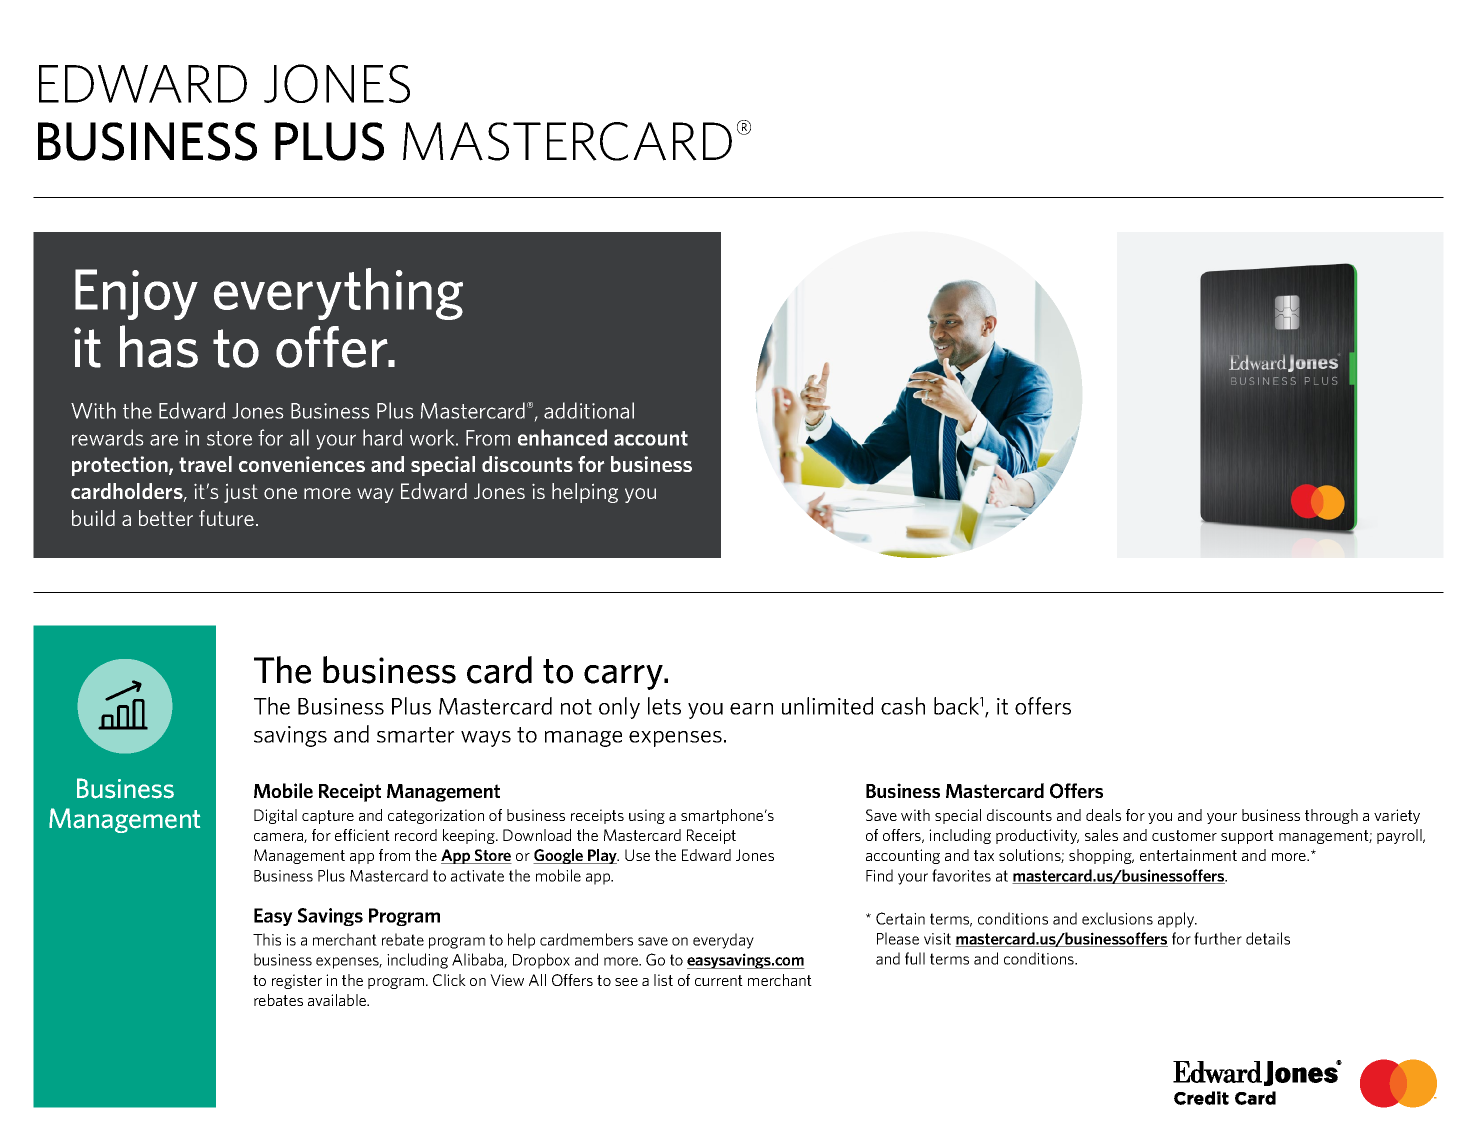 This page has width=1477, height=1141. Describe the element at coordinates (338, 294) in the page. I see `everything` at that location.
